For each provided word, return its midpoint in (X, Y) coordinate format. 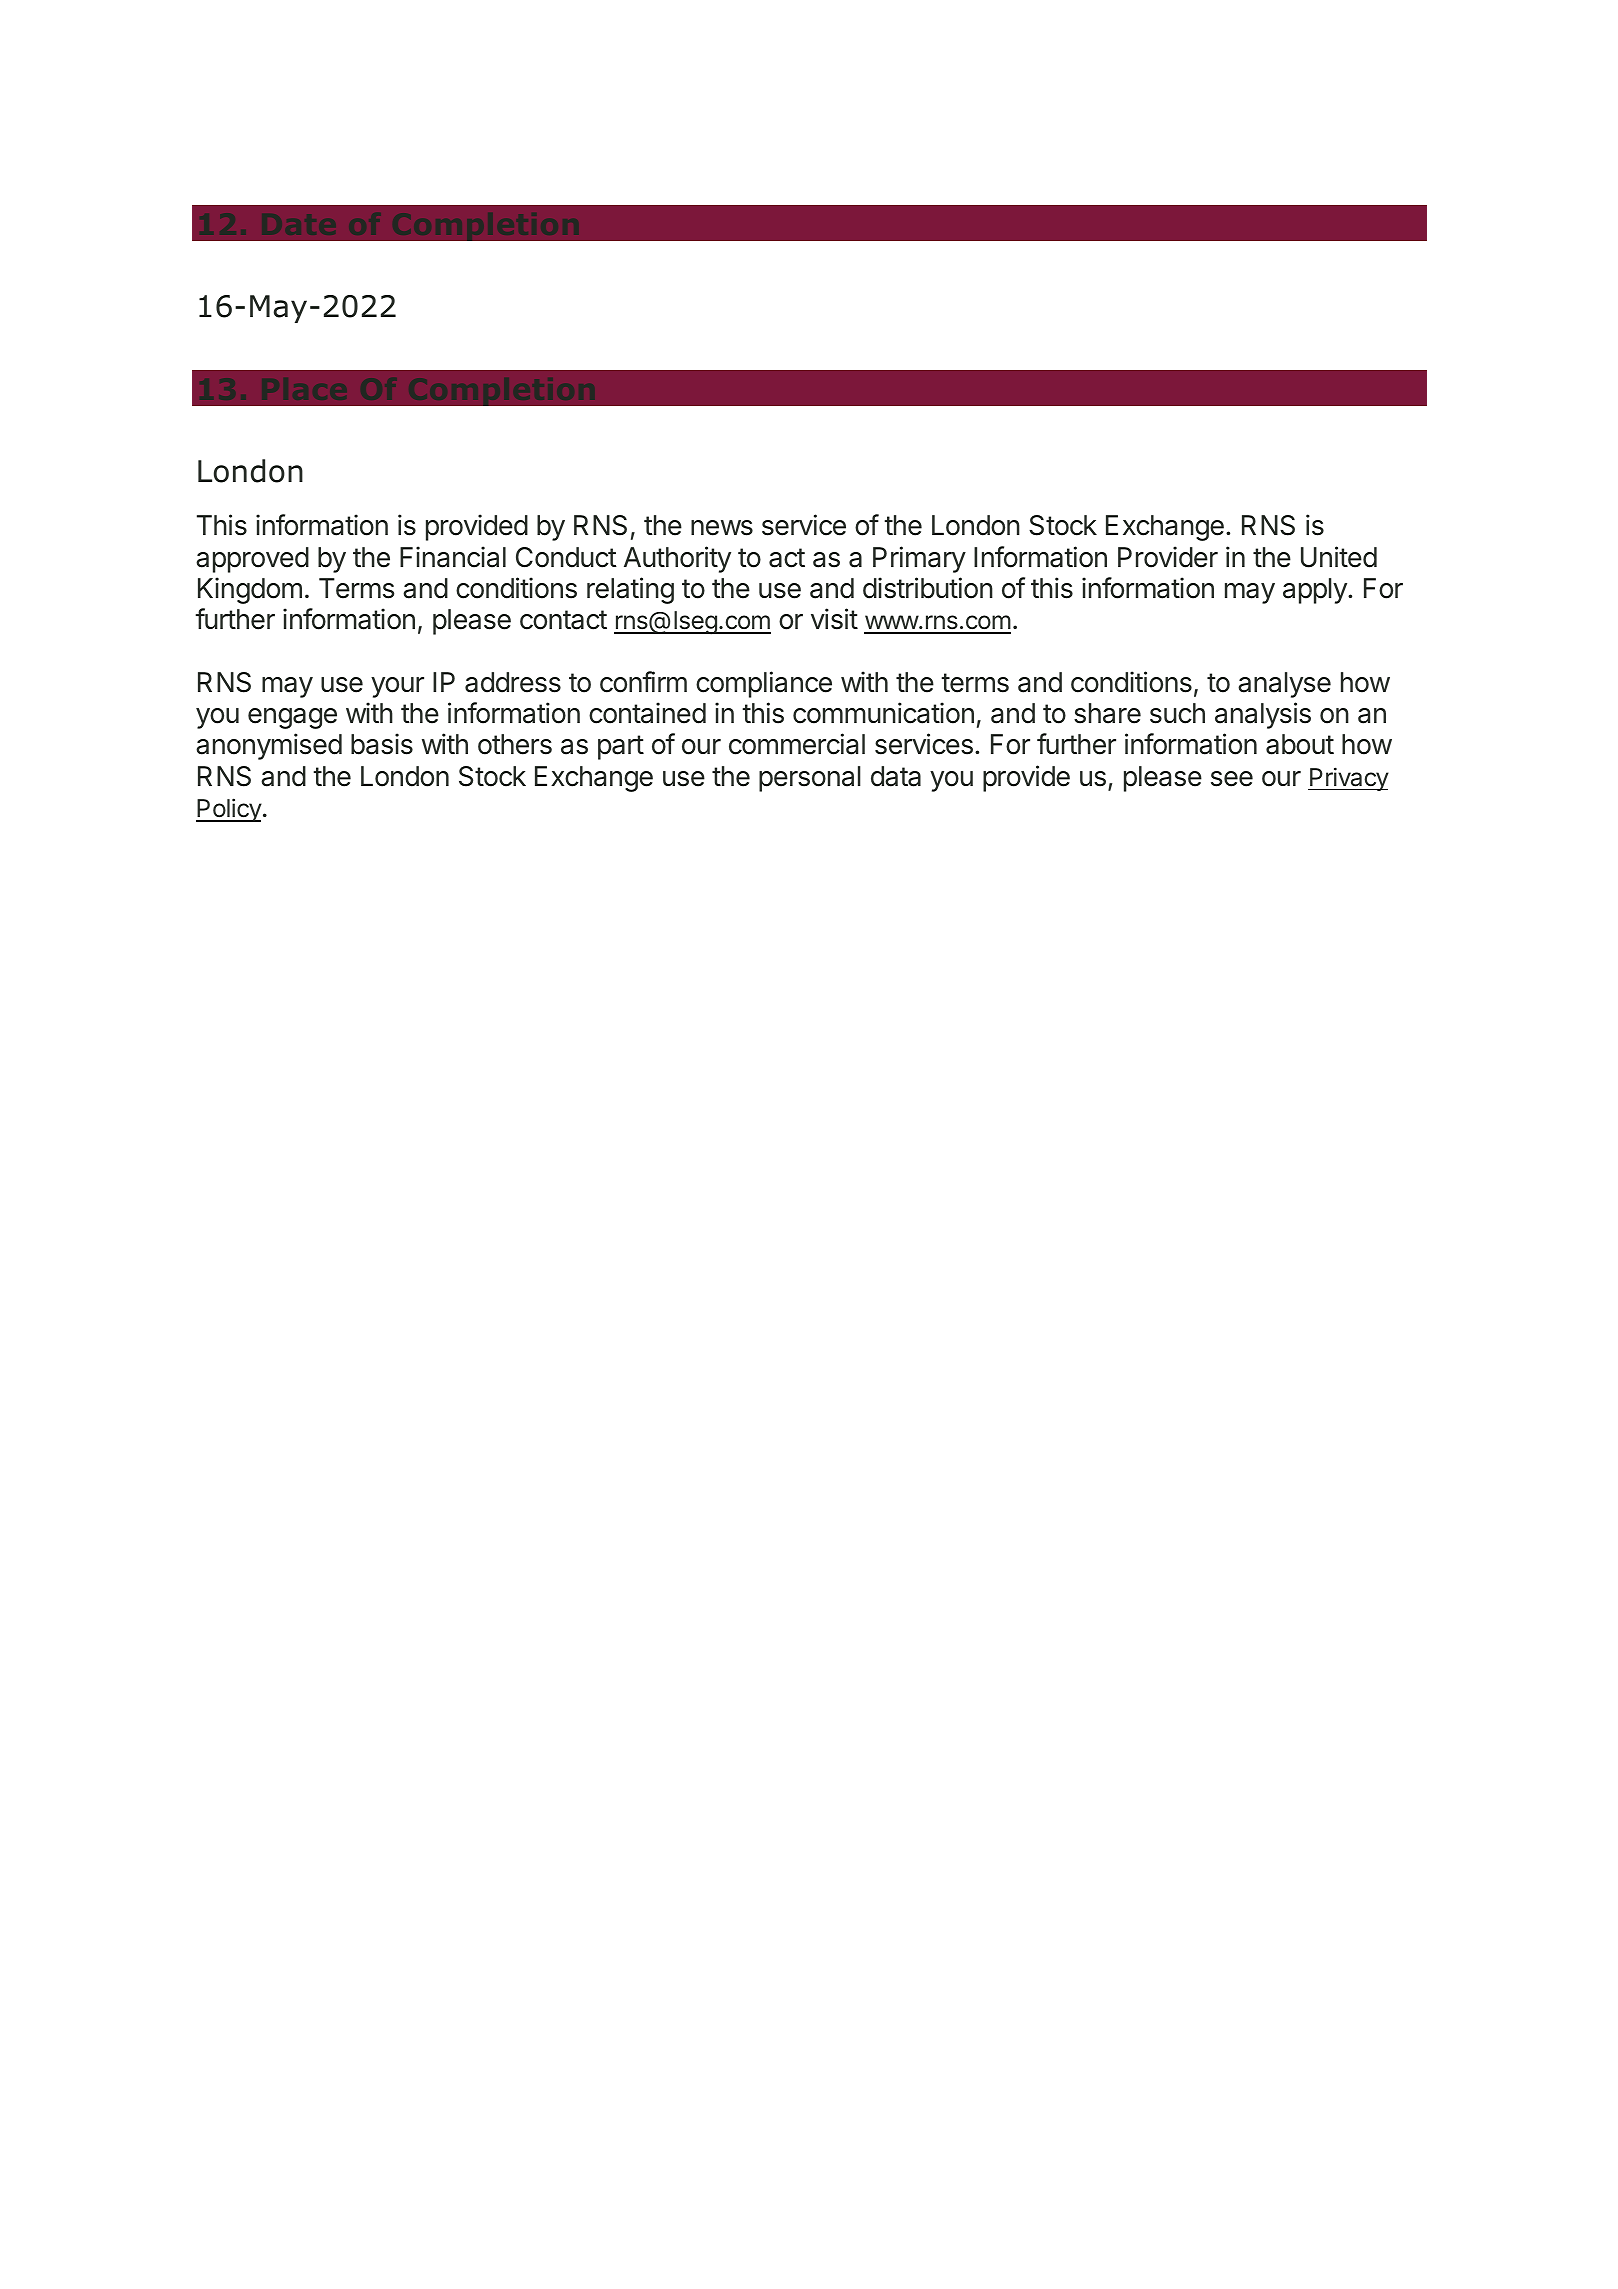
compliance (764, 684)
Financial (453, 557)
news (722, 528)
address (513, 682)
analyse (1284, 685)
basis (382, 744)
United (1339, 557)
